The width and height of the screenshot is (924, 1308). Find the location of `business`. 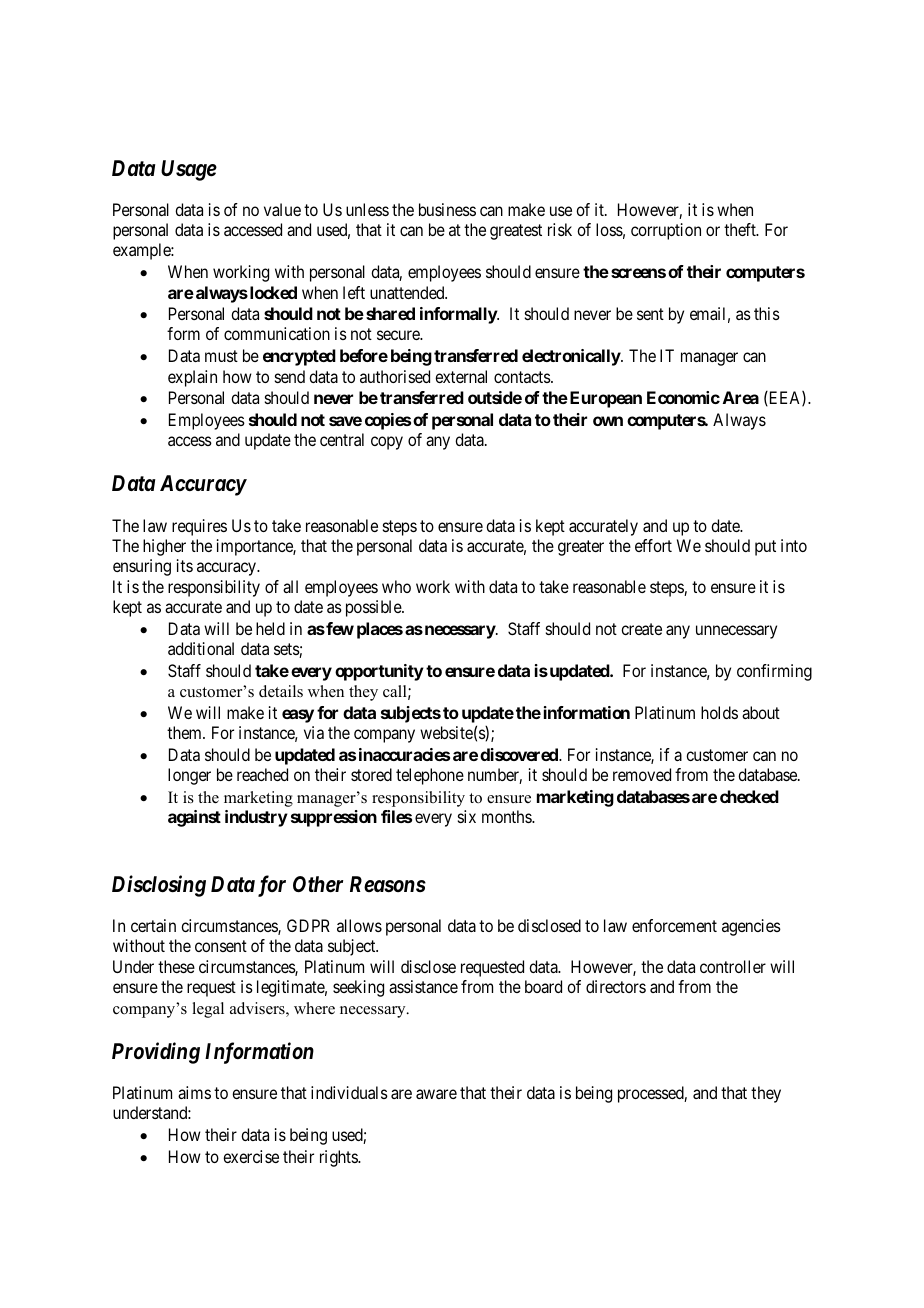

business is located at coordinates (447, 209).
